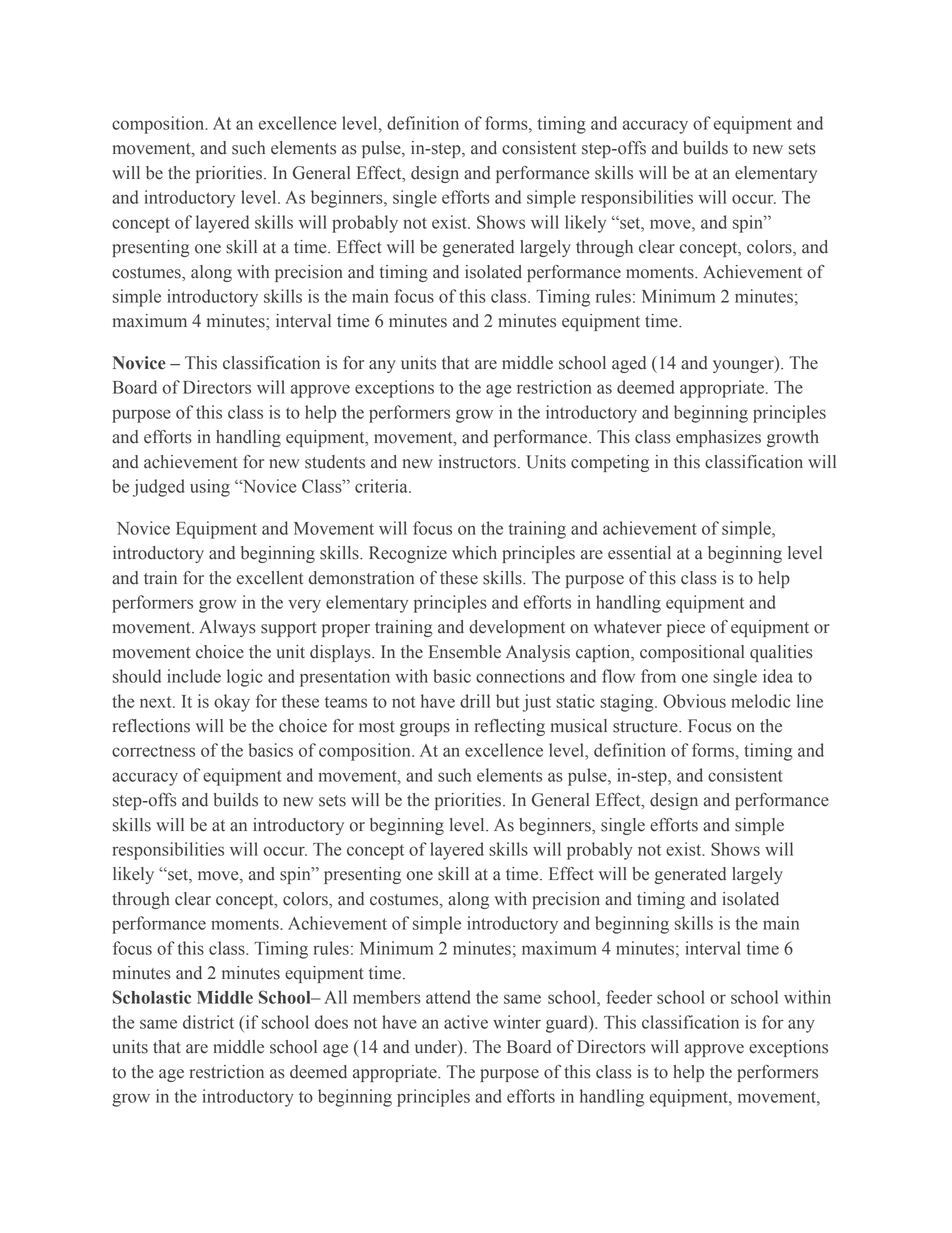 This image has height=1233, width=952. I want to click on district, so click(208, 1022).
